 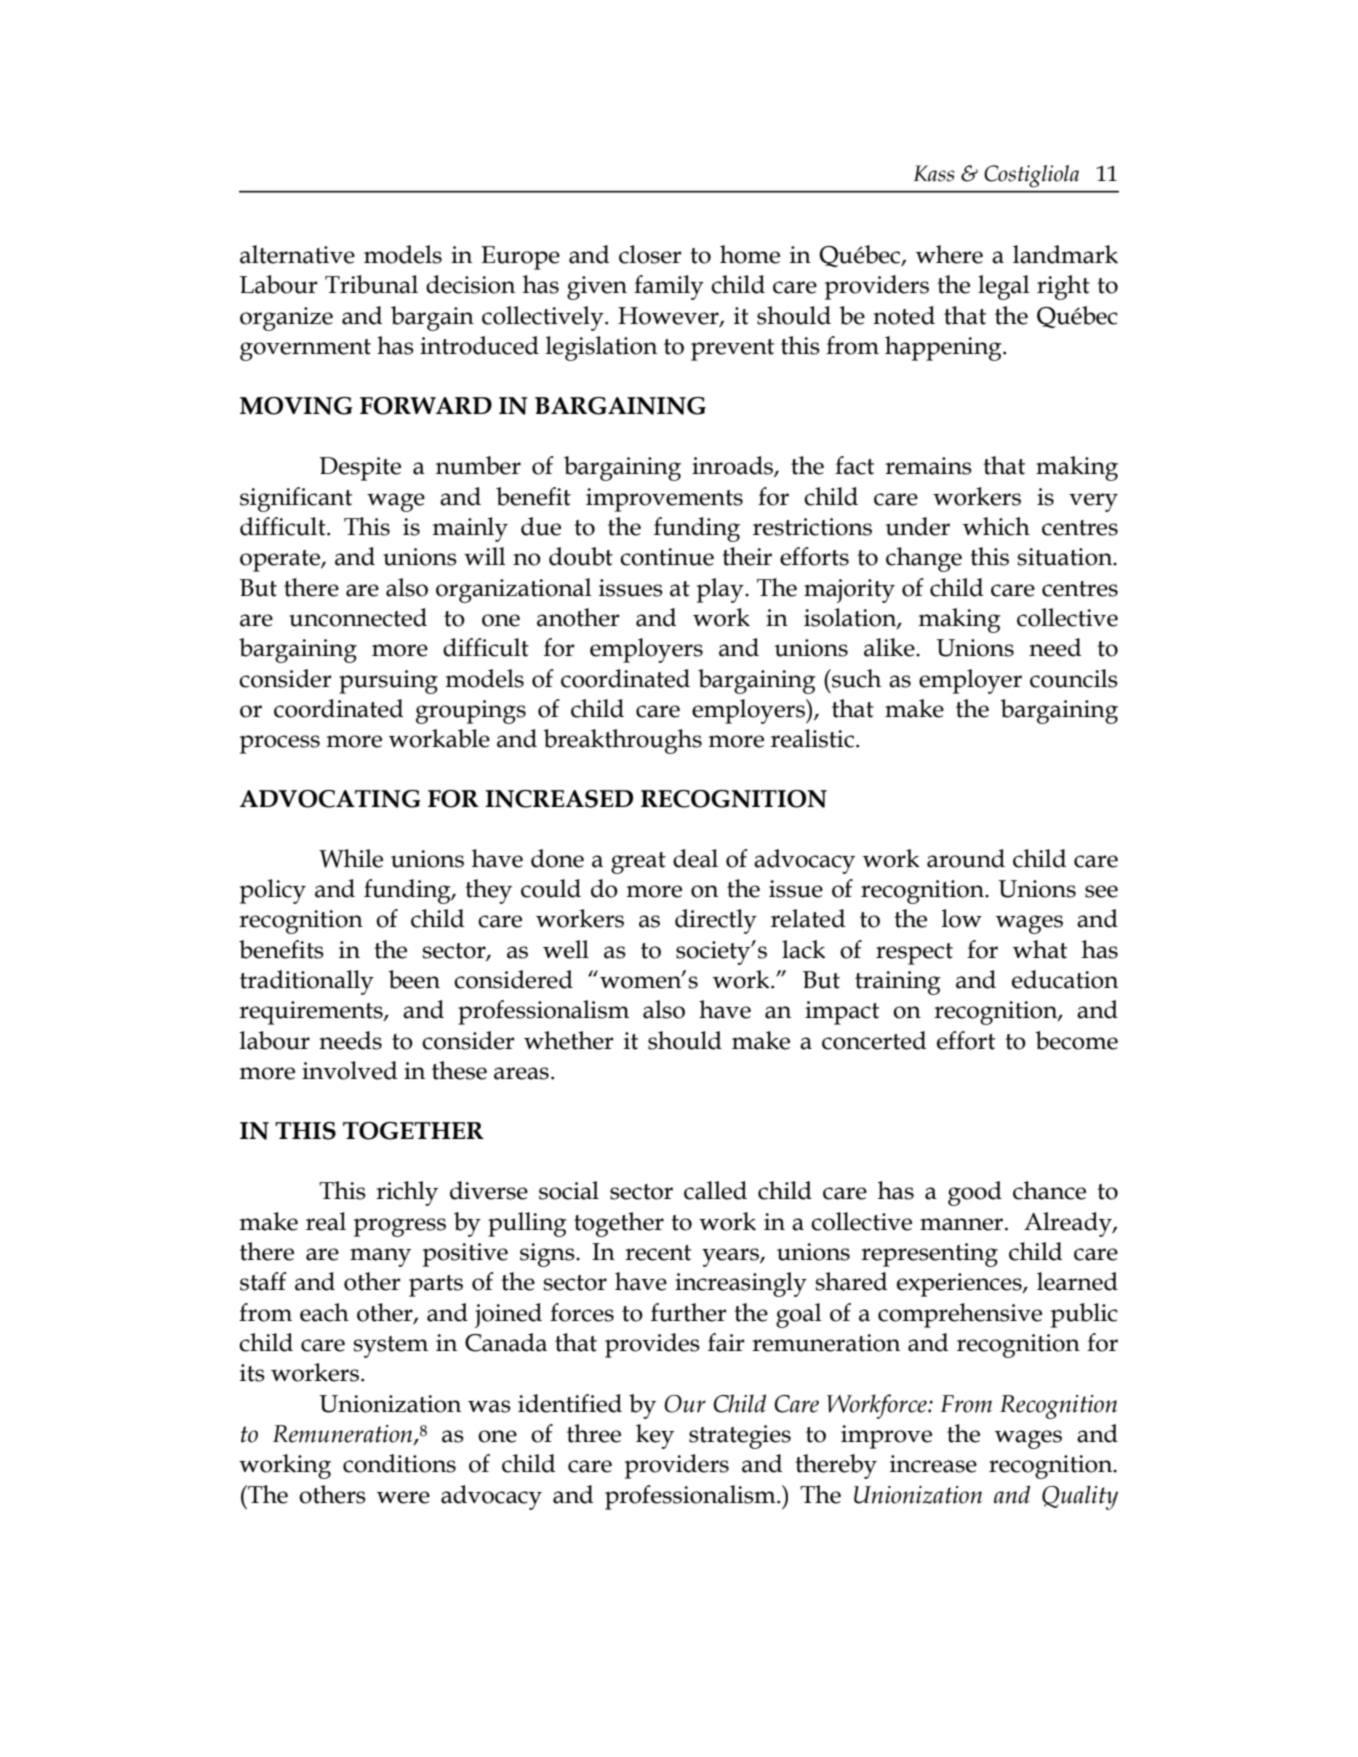 What do you see at coordinates (655, 1436) in the screenshot?
I see `key` at bounding box center [655, 1436].
